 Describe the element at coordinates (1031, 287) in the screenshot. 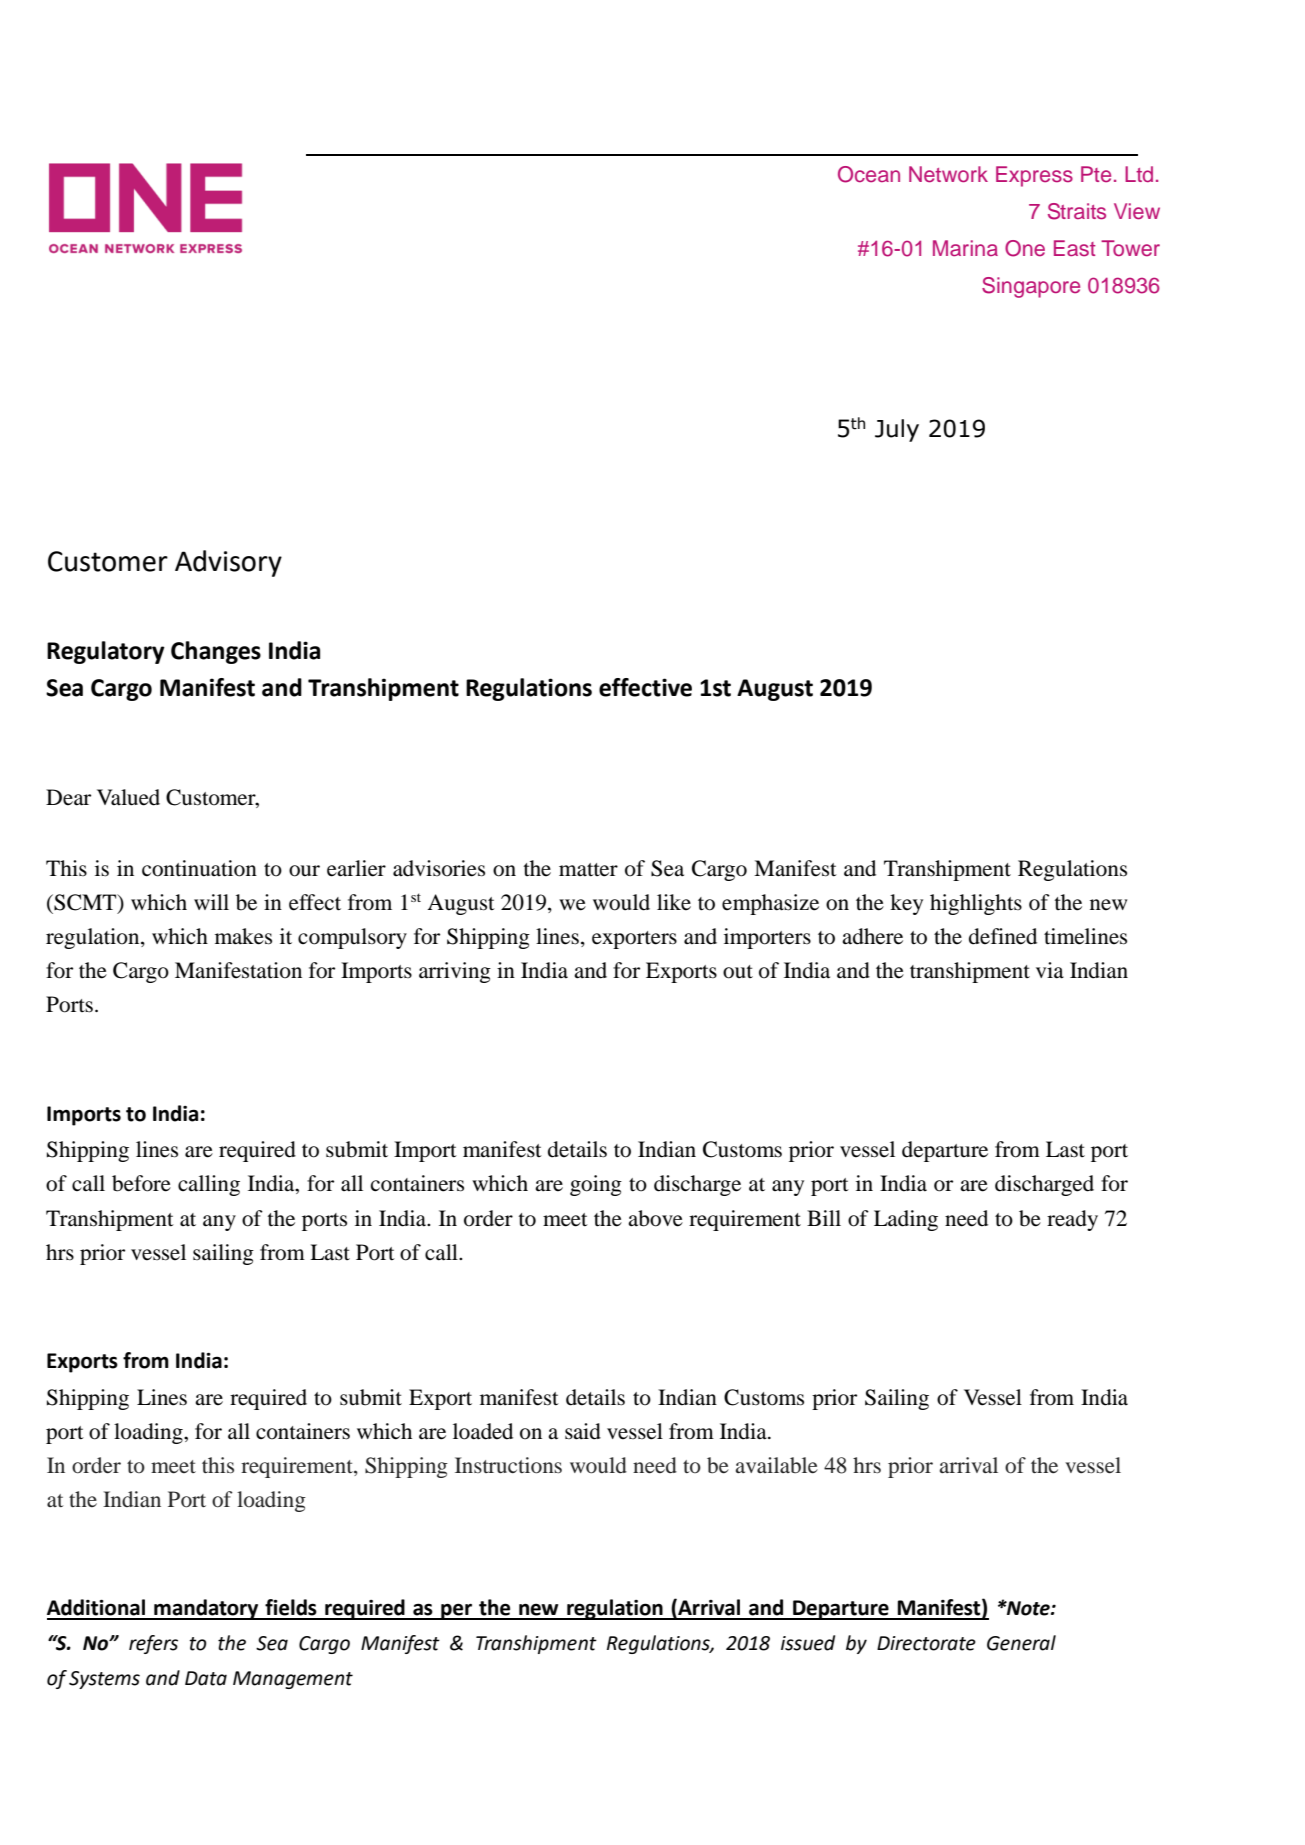

I see `Singapore` at that location.
